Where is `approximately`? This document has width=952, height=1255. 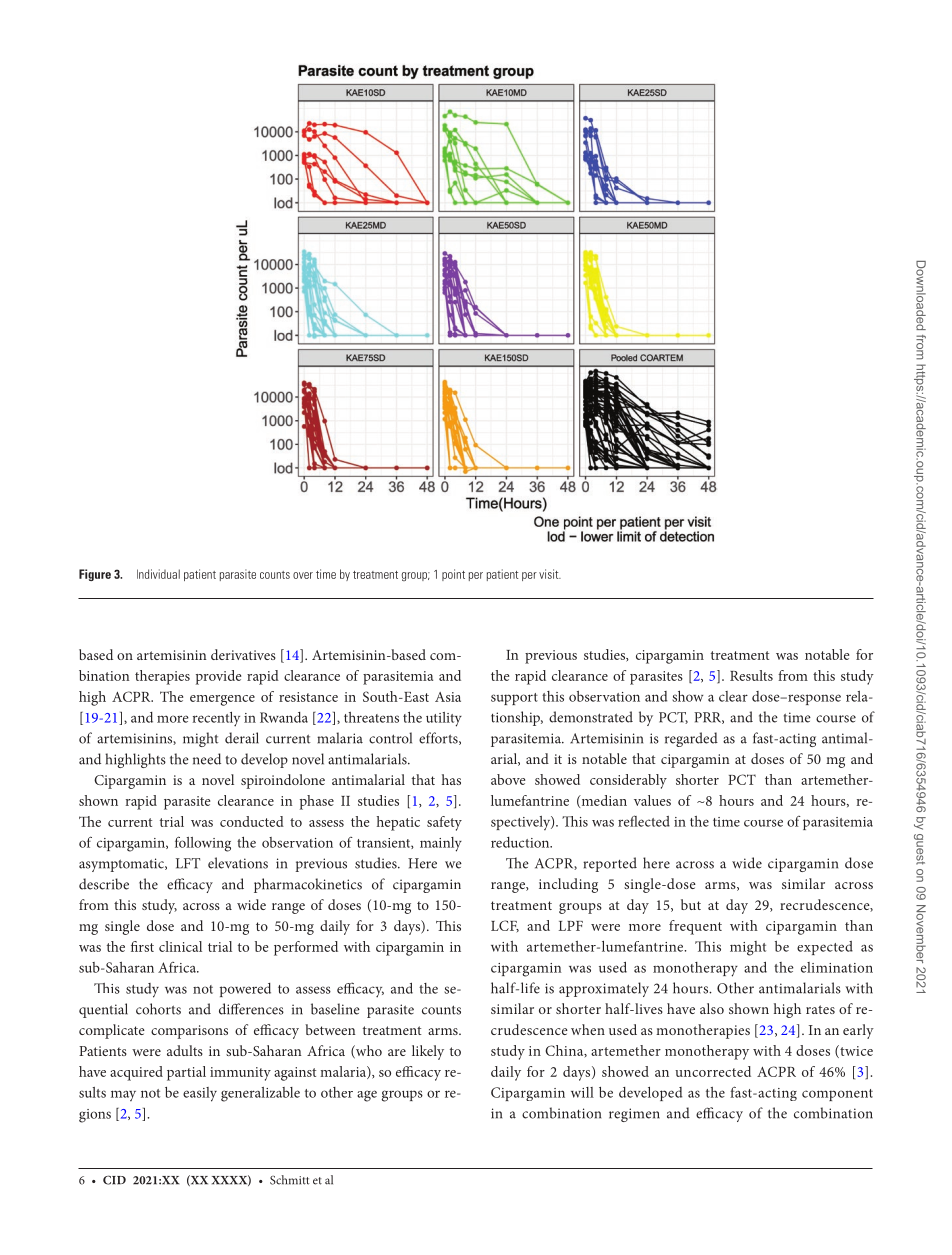 approximately is located at coordinates (604, 989).
